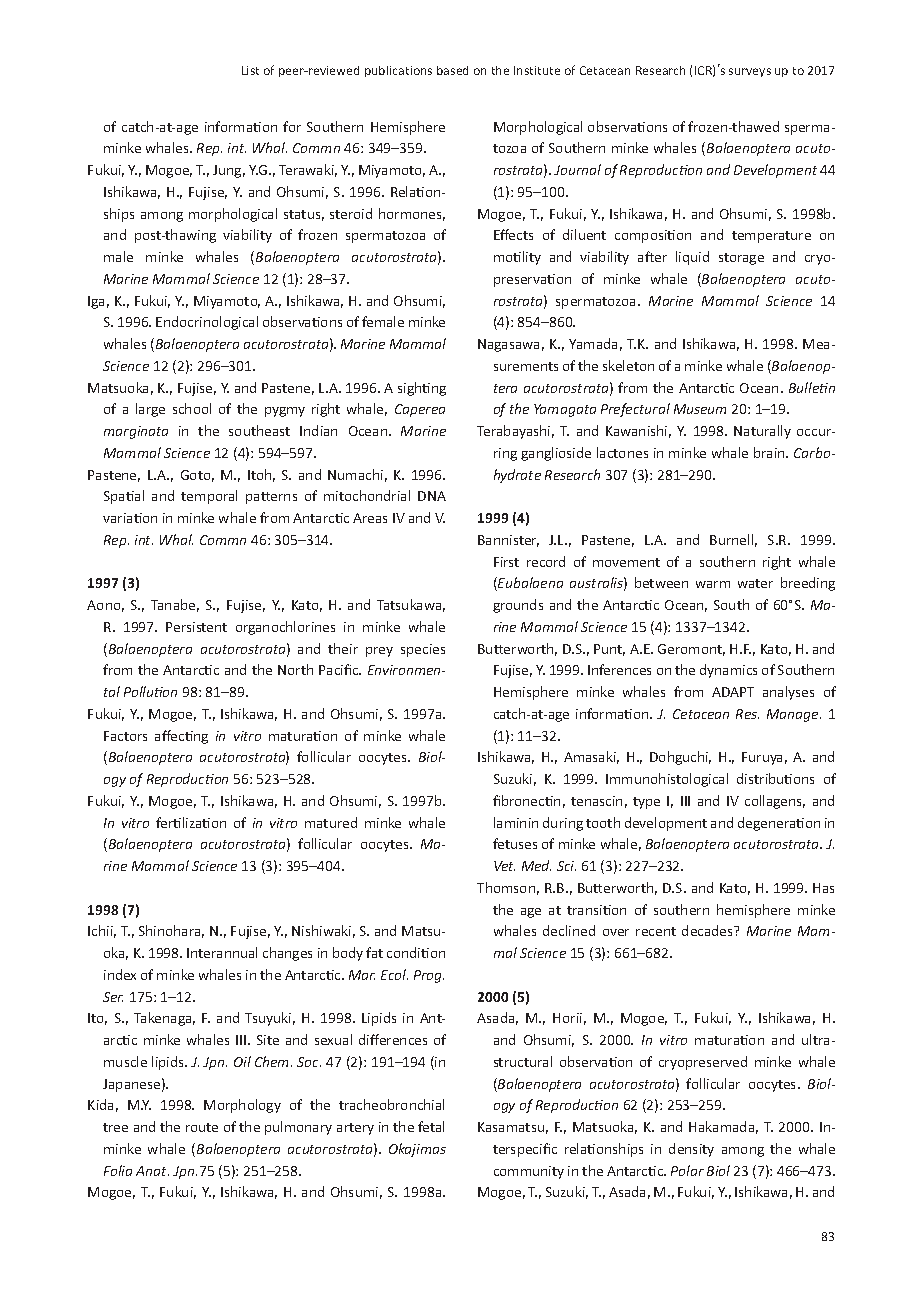  What do you see at coordinates (191, 822) in the screenshot?
I see `fertilization` at bounding box center [191, 822].
